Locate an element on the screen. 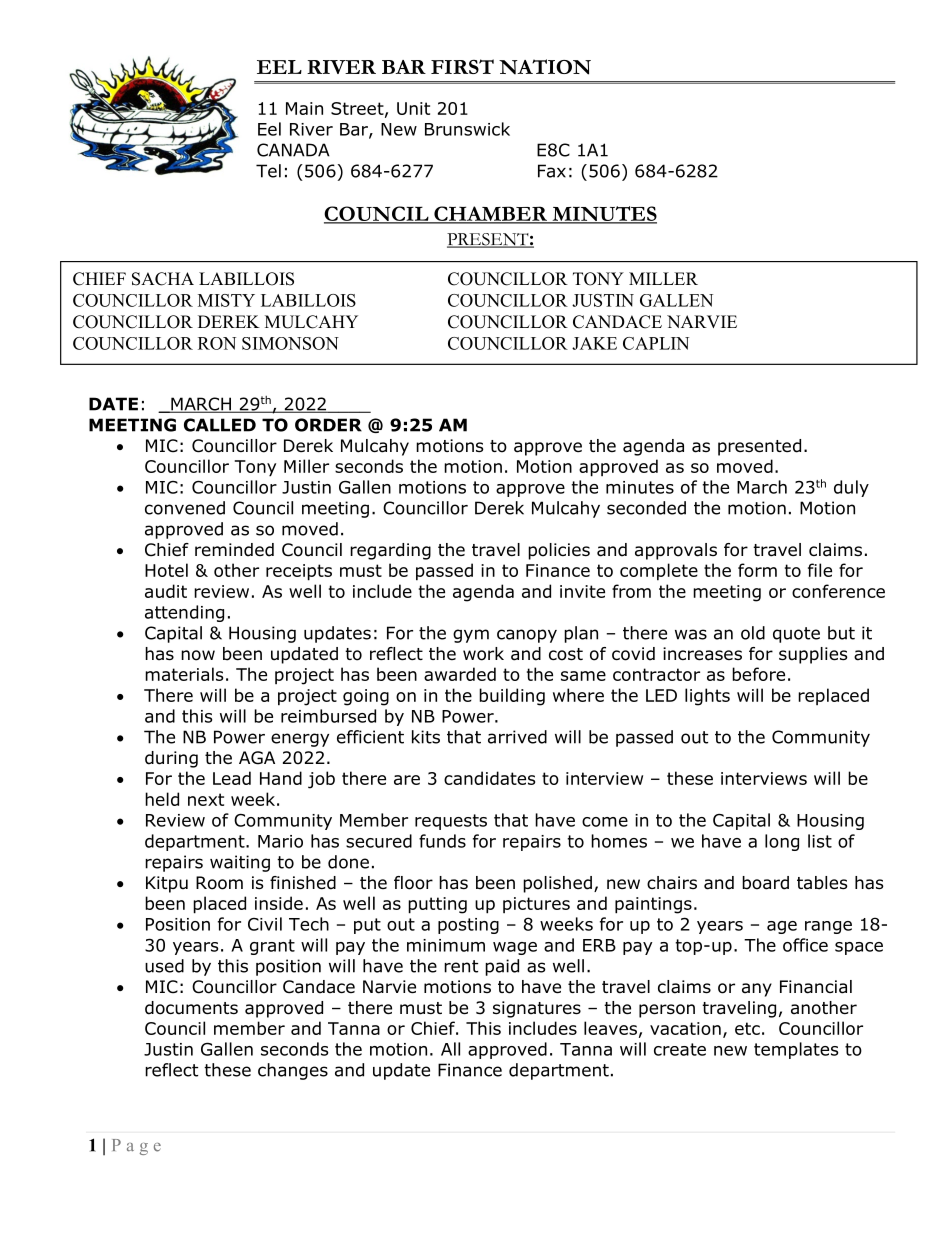  long is located at coordinates (782, 842).
